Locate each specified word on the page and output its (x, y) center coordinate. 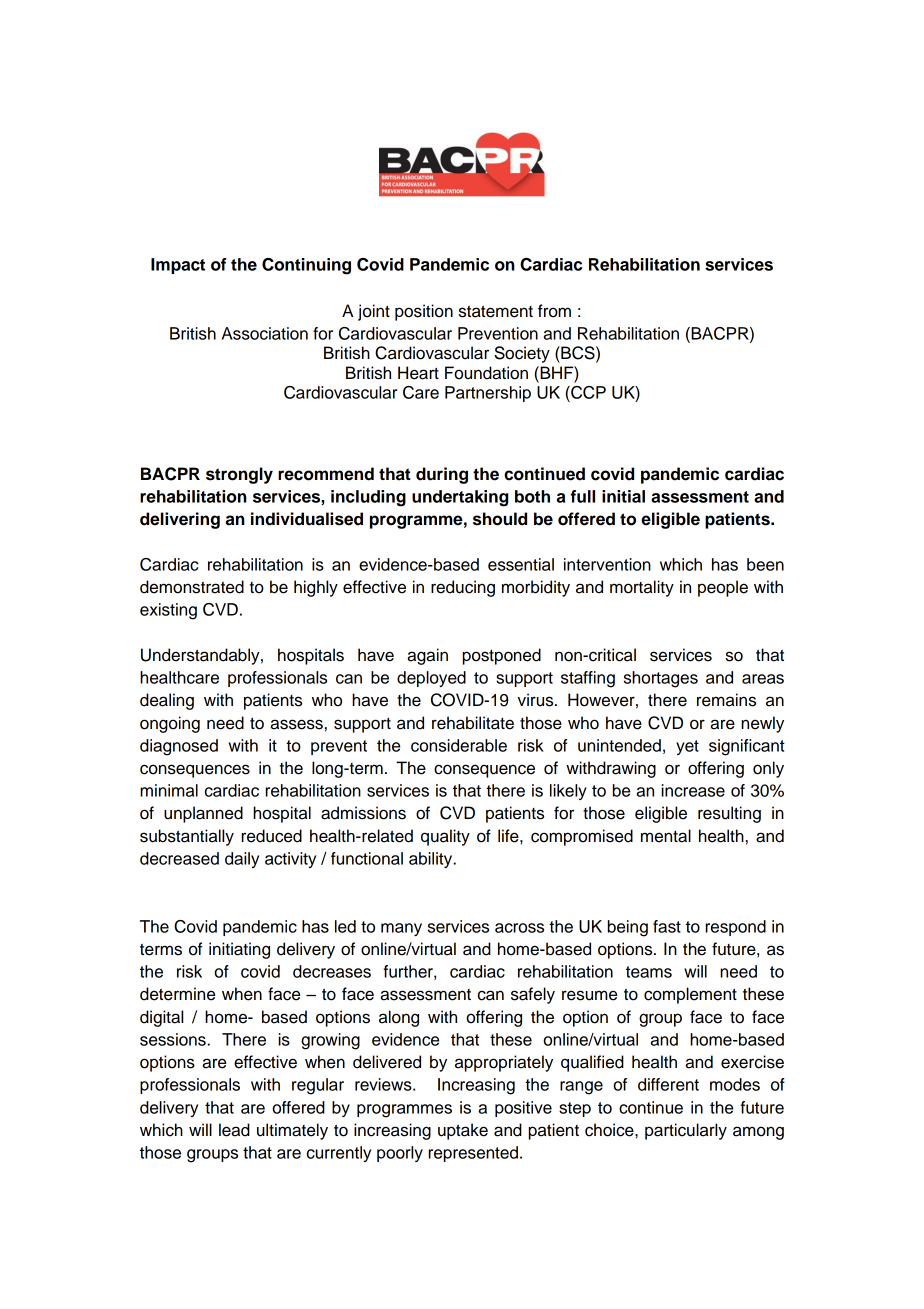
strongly (239, 475)
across (519, 928)
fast (667, 926)
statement (496, 311)
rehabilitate (473, 723)
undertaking (460, 498)
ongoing (170, 724)
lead (234, 1130)
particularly (686, 1131)
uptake (463, 1131)
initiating (239, 950)
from (554, 311)
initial (623, 496)
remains (726, 700)
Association (265, 333)
